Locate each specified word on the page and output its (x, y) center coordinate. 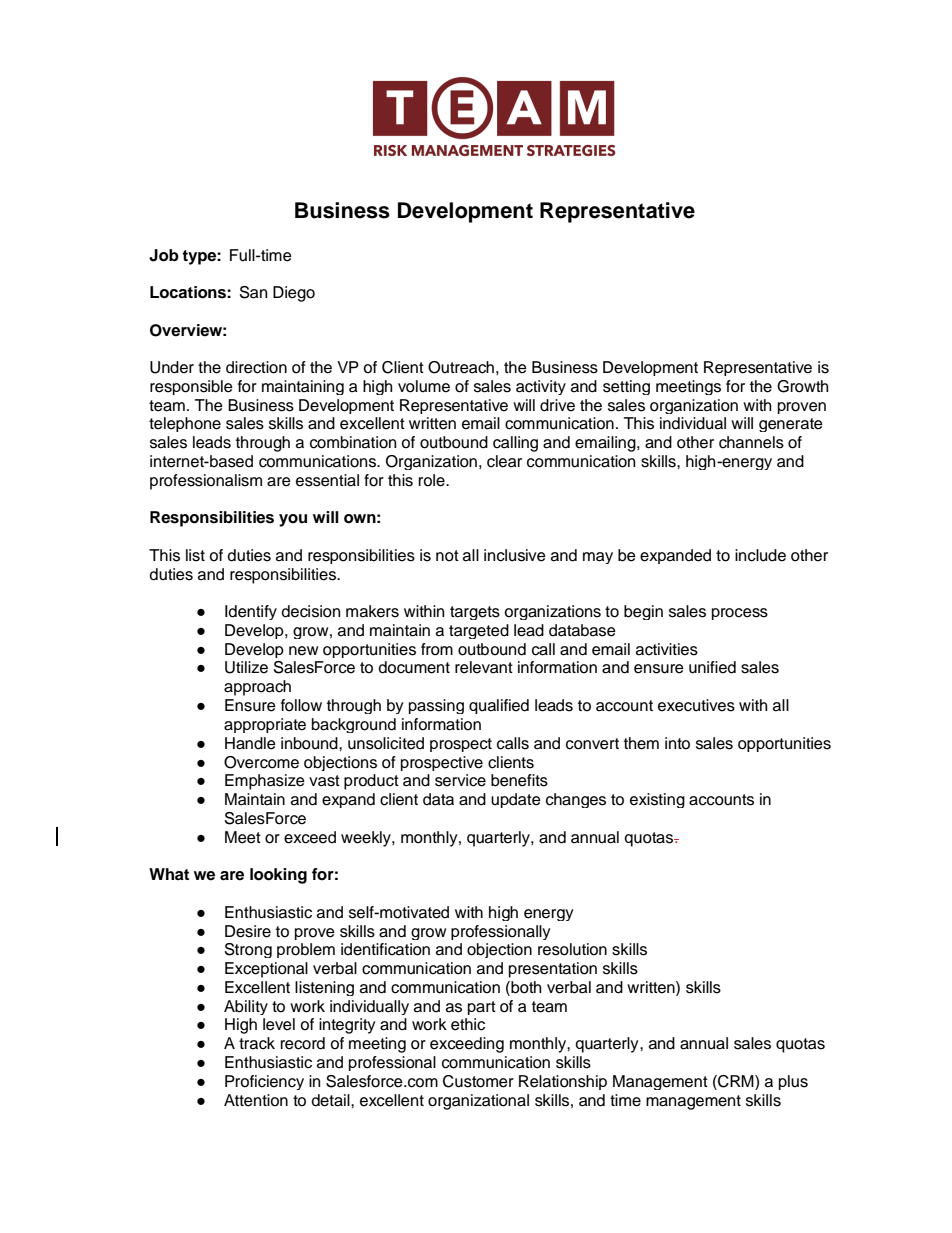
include (760, 555)
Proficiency (264, 1082)
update (516, 800)
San (253, 292)
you (293, 520)
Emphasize (265, 782)
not (447, 556)
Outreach (461, 367)
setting (626, 387)
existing (657, 800)
